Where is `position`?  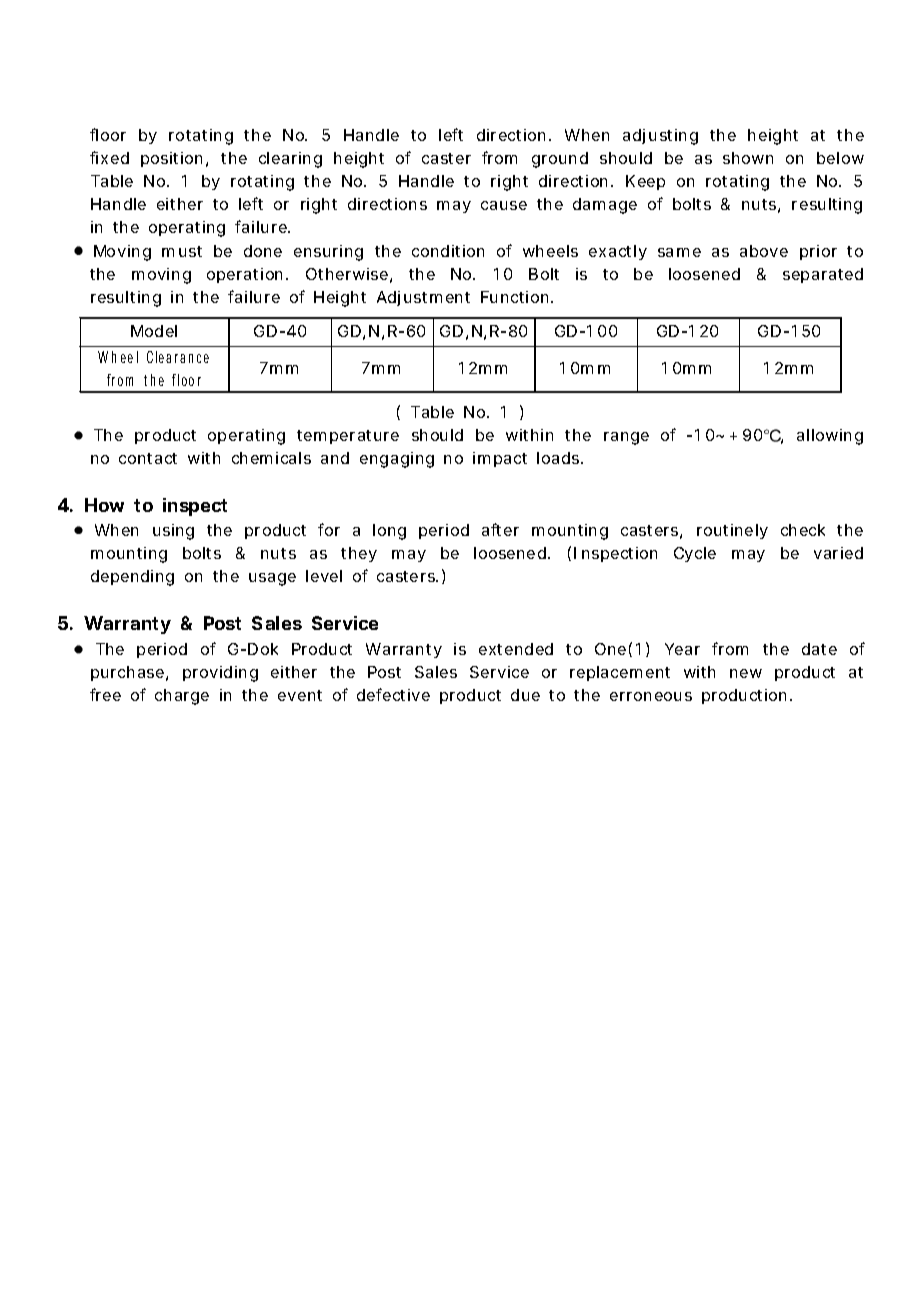
position is located at coordinates (171, 159).
